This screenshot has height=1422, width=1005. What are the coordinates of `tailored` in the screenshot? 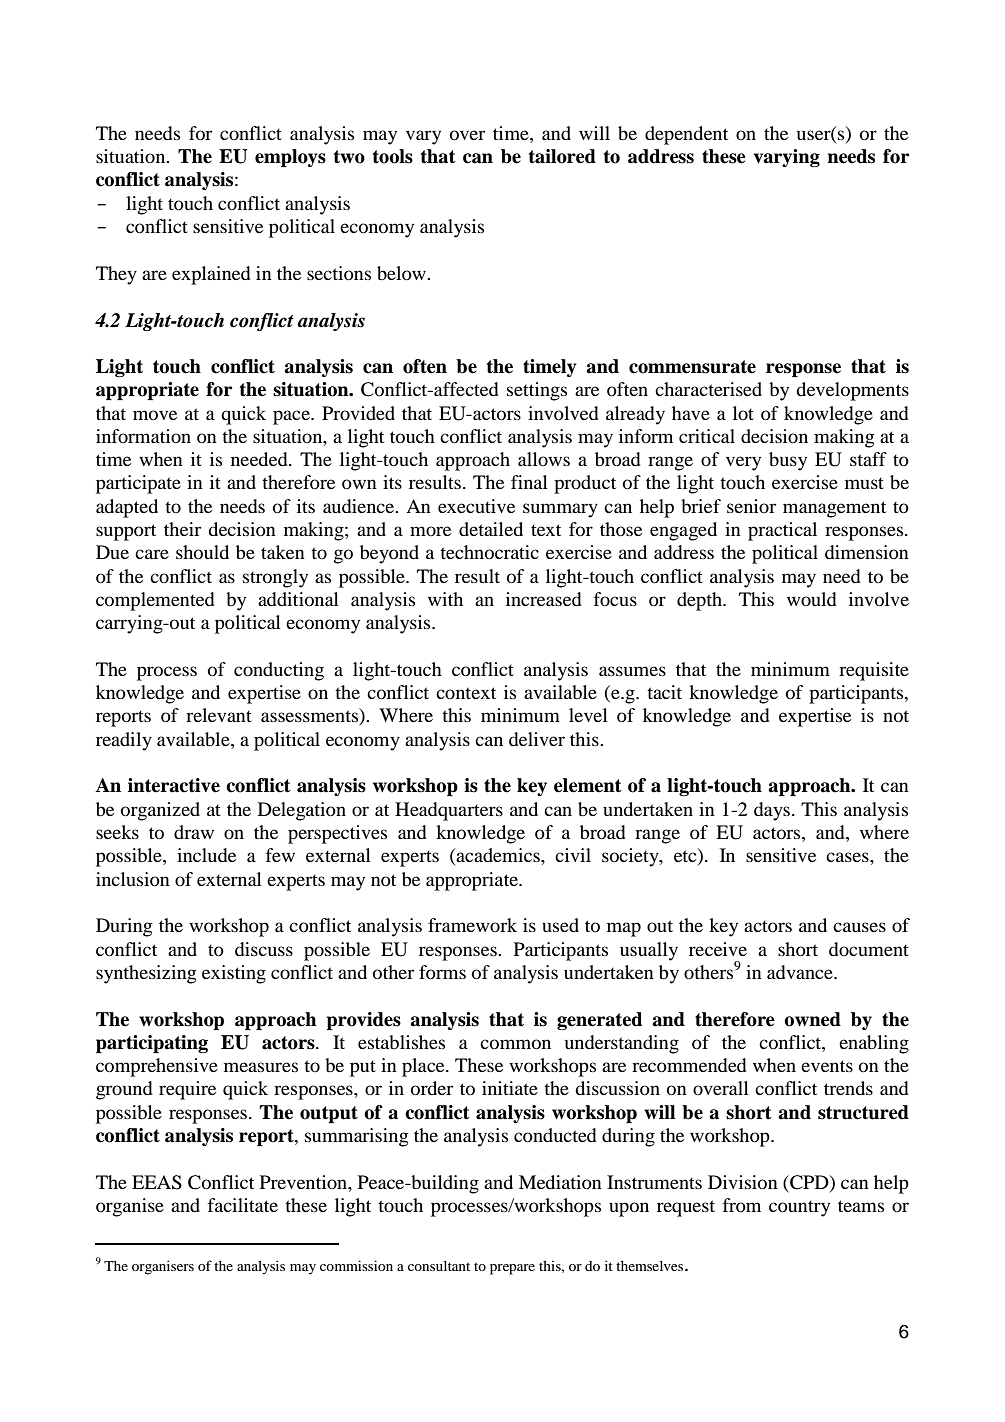 It's located at (562, 156).
